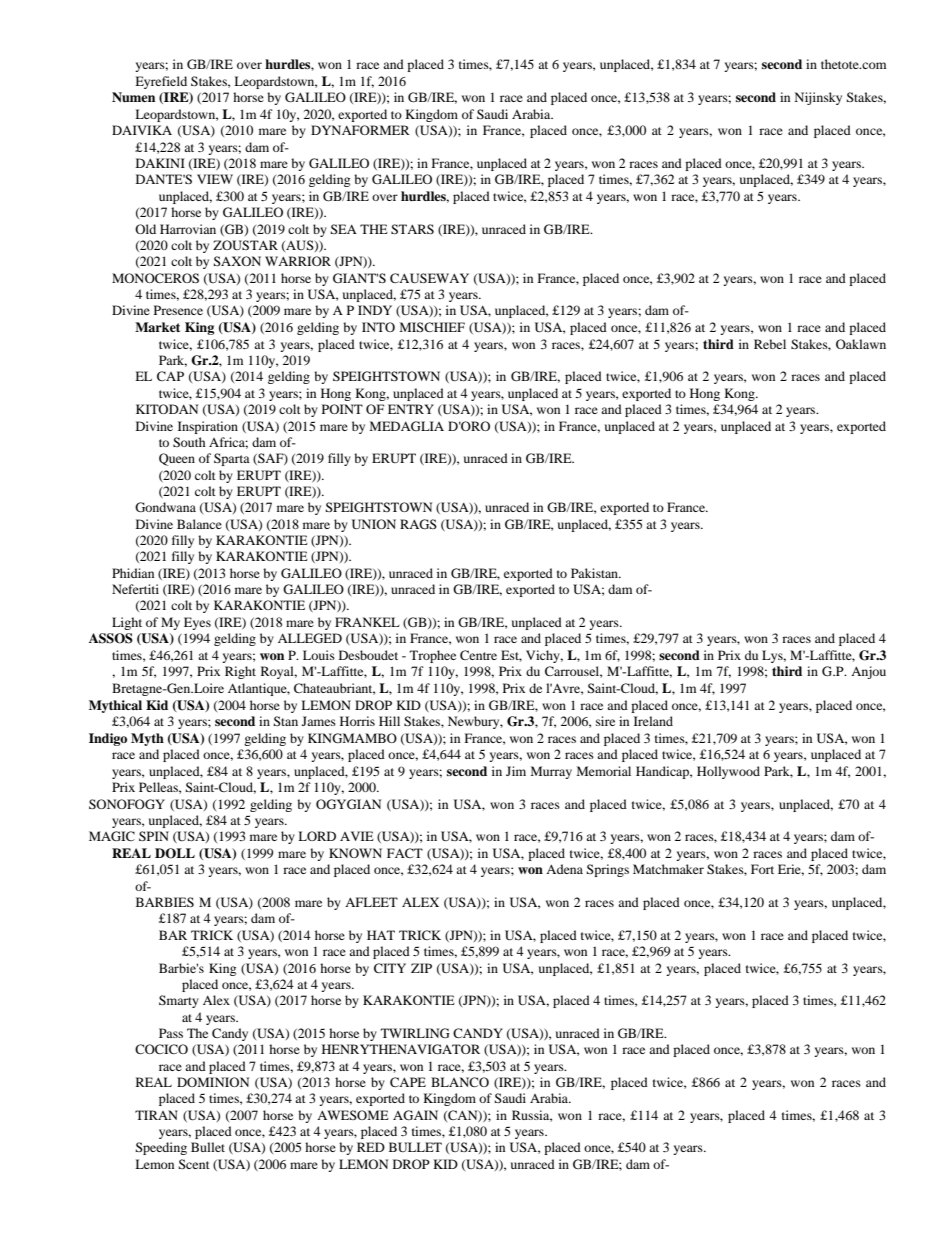  What do you see at coordinates (460, 1082) in the page?
I see `BLANCO` at bounding box center [460, 1082].
